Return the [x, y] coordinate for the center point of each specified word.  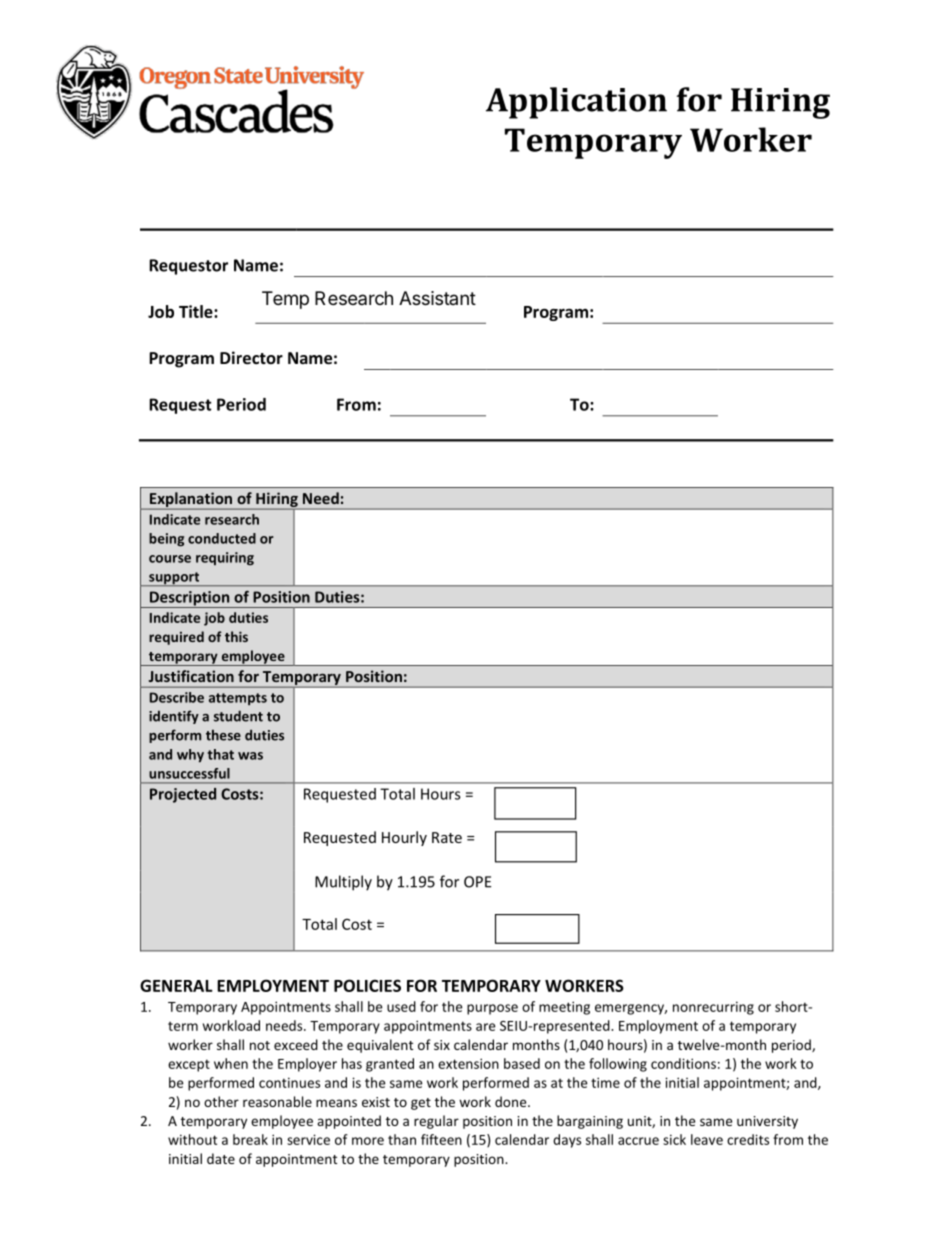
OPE [477, 882]
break [250, 1139]
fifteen [441, 1139]
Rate [447, 837]
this [236, 636]
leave [707, 1139]
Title [197, 311]
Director [251, 357]
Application [576, 103]
